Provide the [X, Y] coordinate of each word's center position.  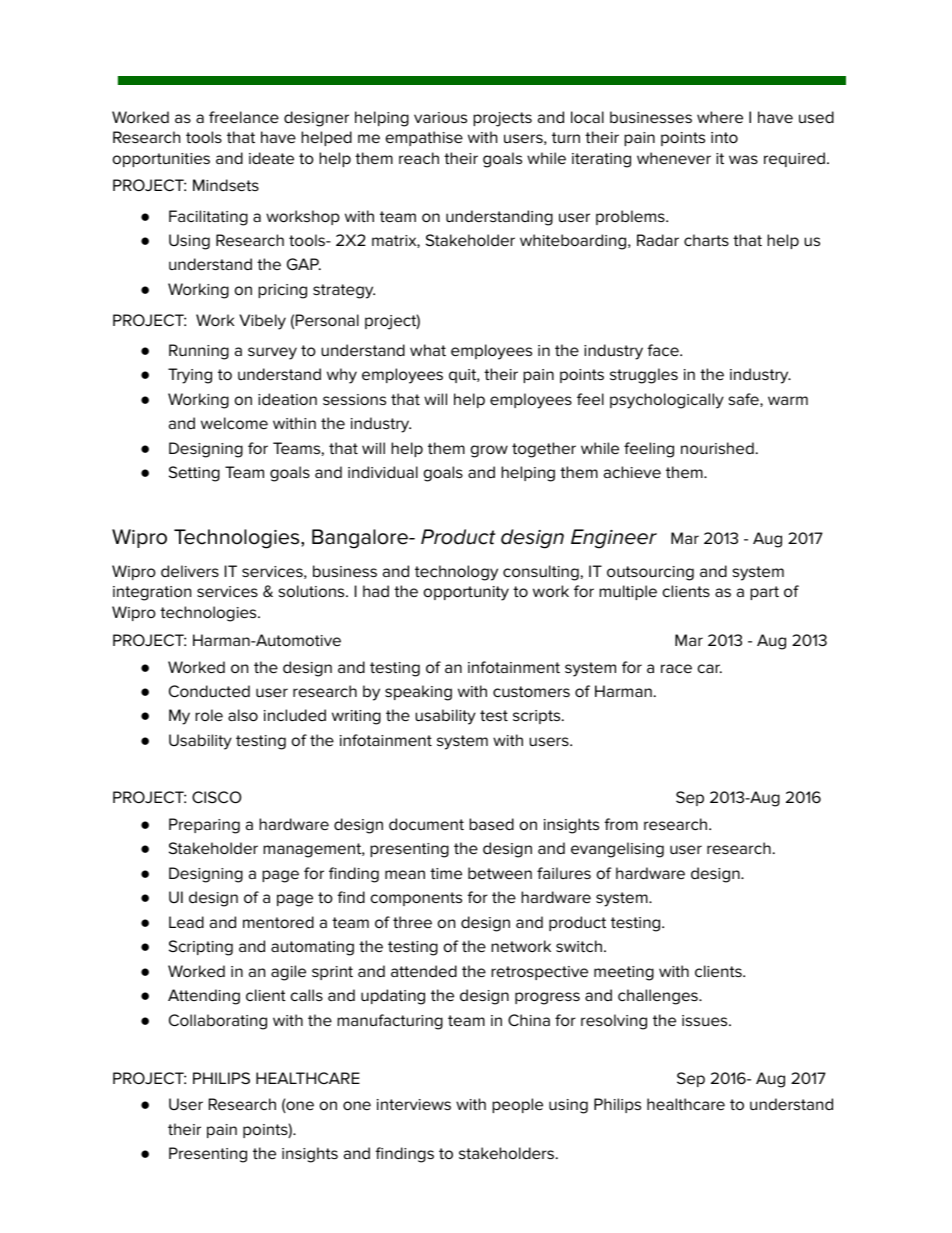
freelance [244, 117]
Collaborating [218, 1022]
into [724, 137]
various [440, 117]
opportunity [466, 593]
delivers [190, 571]
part [764, 593]
